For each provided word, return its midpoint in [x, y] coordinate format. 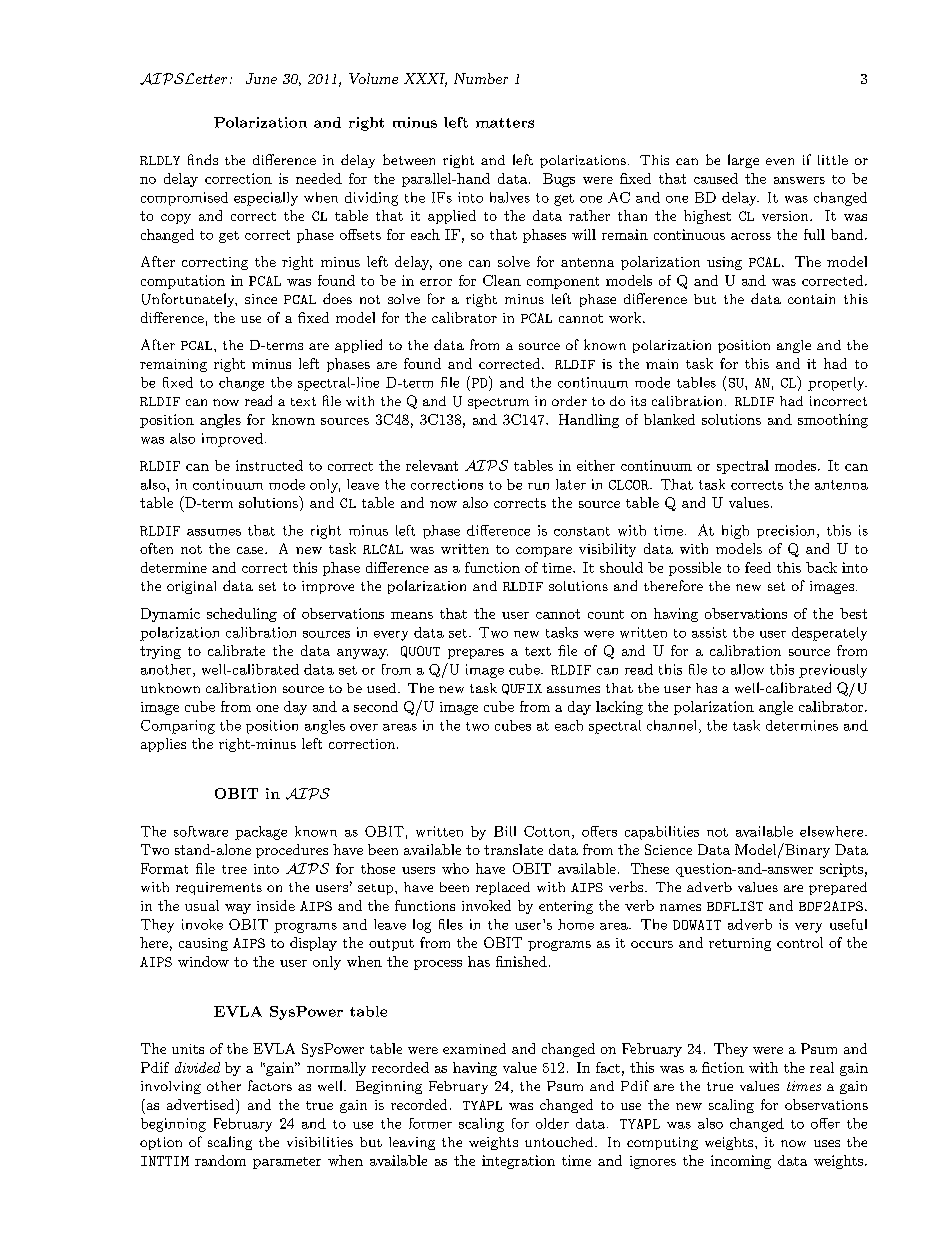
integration [518, 1162]
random [220, 1160]
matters [505, 123]
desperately [829, 634]
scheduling [242, 615]
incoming [741, 1162]
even [780, 161]
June [261, 78]
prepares [476, 654]
